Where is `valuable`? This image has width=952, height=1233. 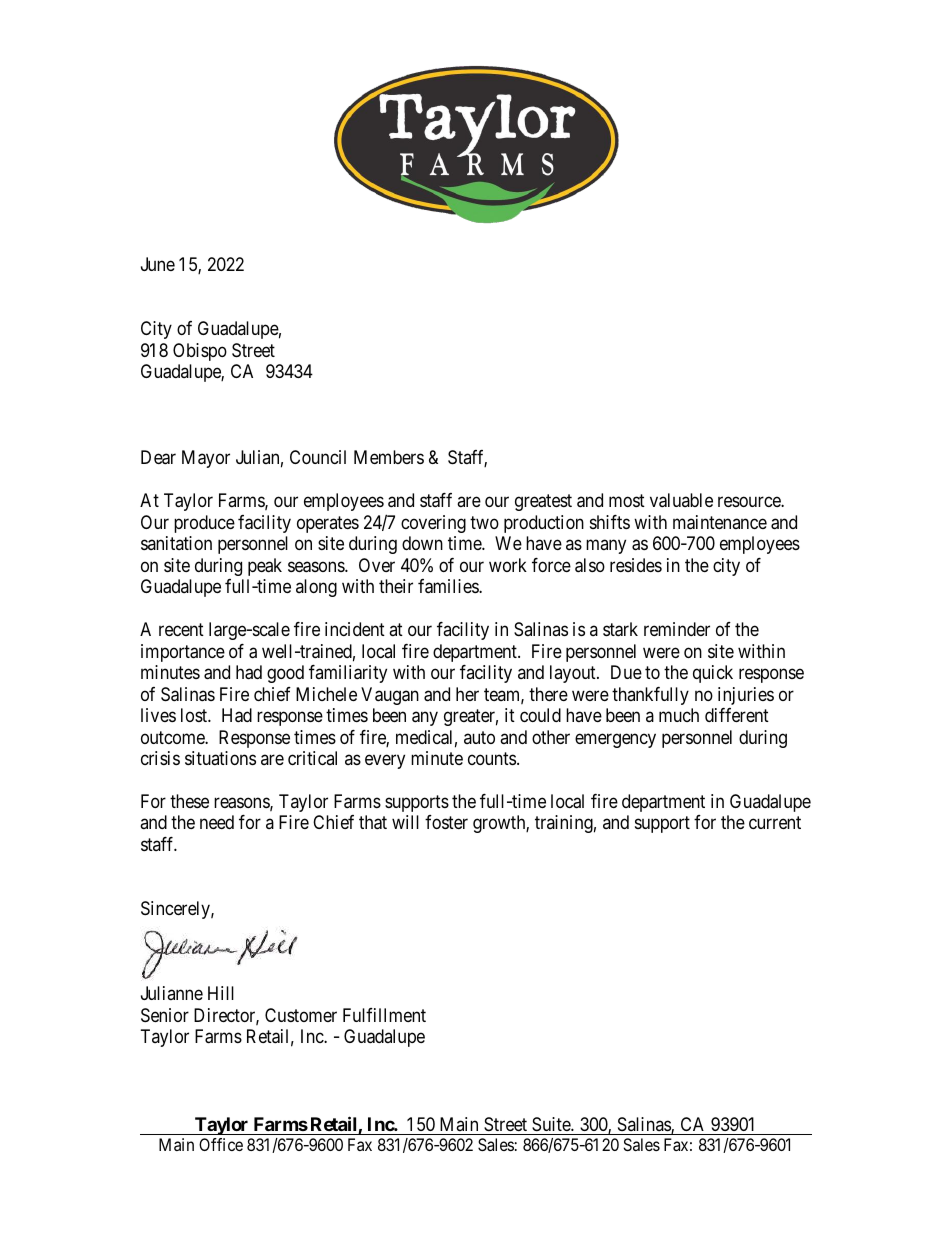 valuable is located at coordinates (681, 500).
